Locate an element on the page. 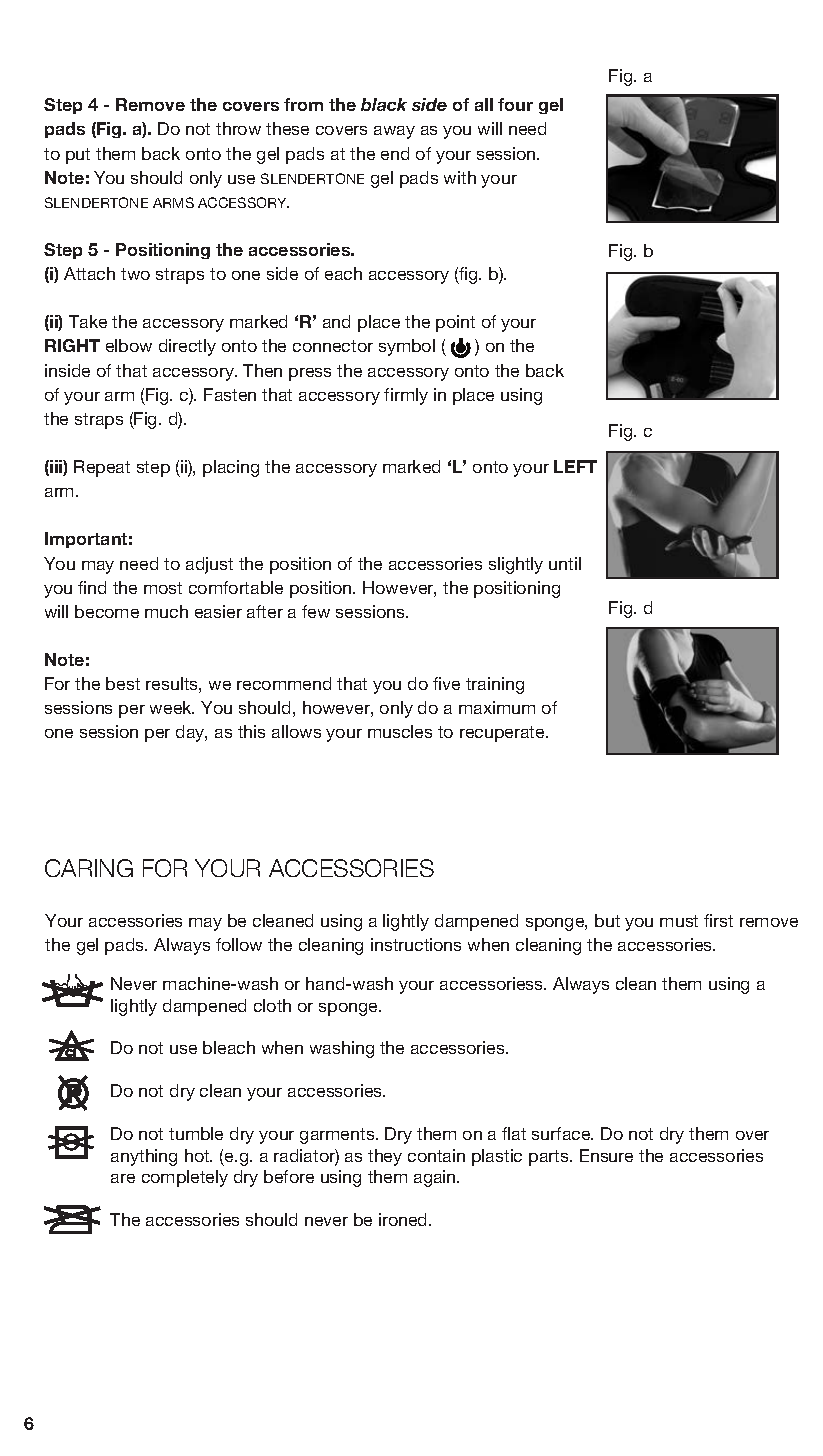 The height and width of the image is (1456, 823). but is located at coordinates (607, 920).
